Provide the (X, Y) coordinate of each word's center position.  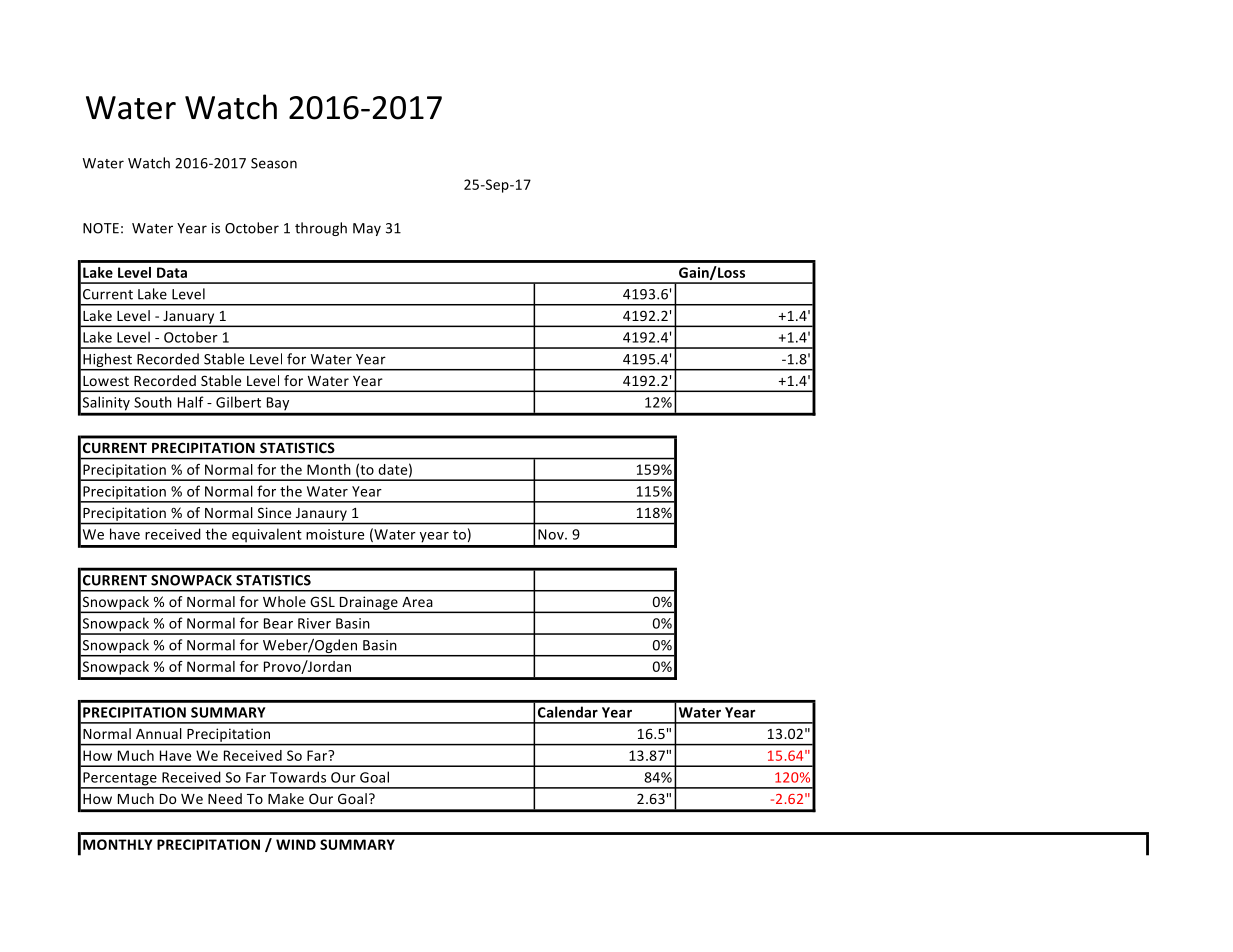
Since (274, 512)
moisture (335, 534)
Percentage (120, 780)
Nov (552, 534)
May (367, 229)
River (314, 623)
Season (274, 163)
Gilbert (238, 402)
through (321, 229)
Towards (298, 777)
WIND (296, 844)
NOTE (101, 228)
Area (417, 602)
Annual (158, 733)
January (189, 318)
